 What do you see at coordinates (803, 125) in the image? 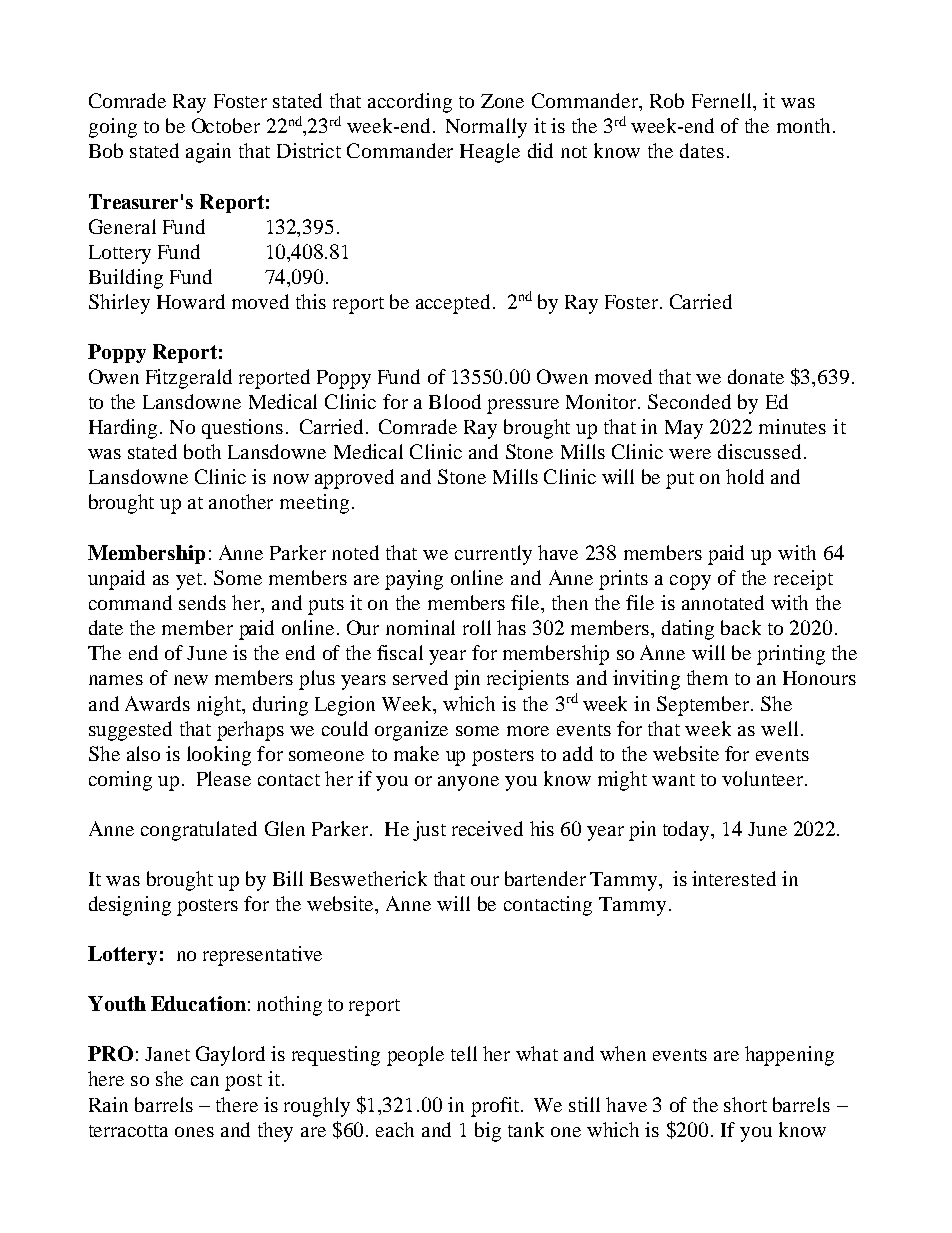
I see `month` at bounding box center [803, 125].
